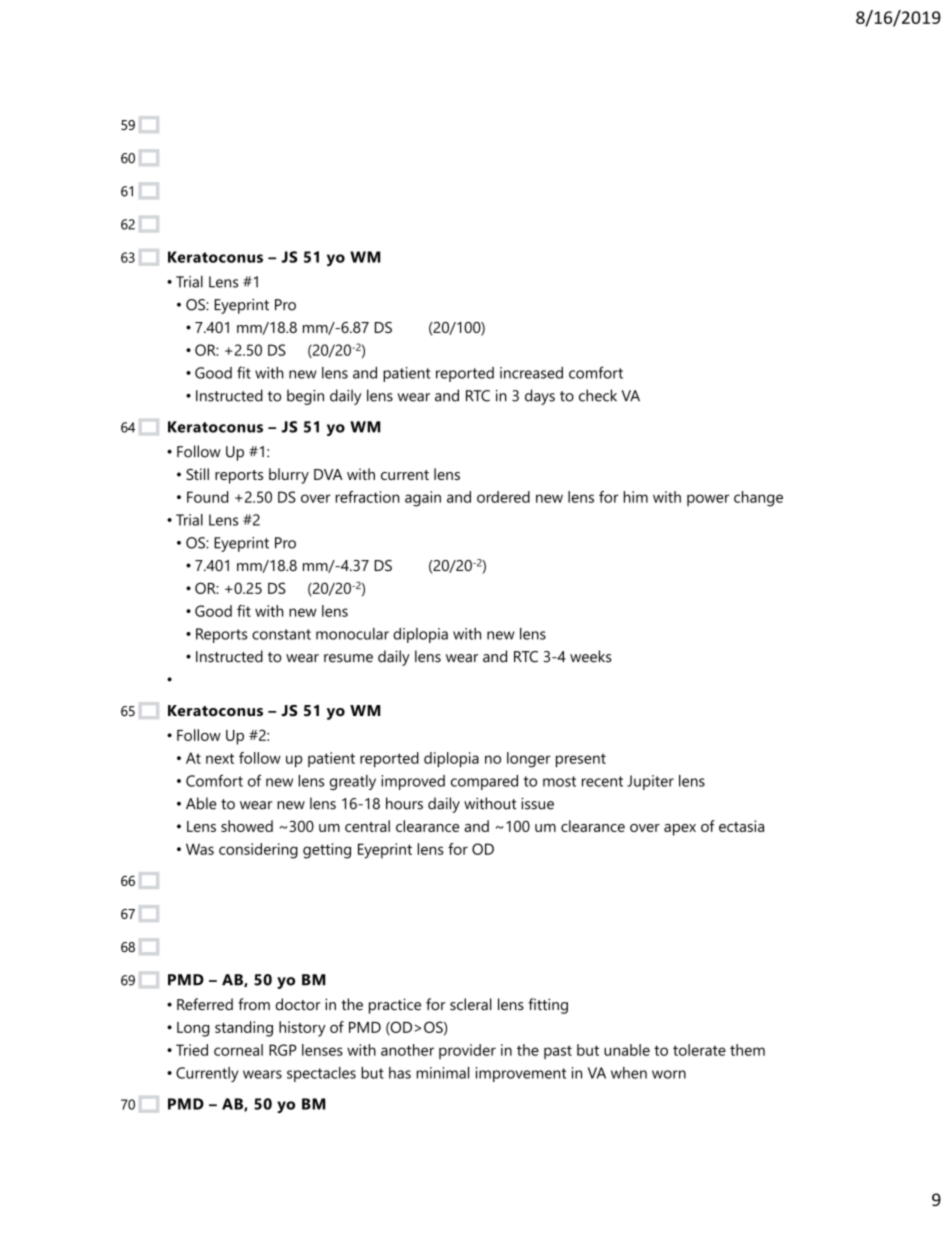 This screenshot has height=1233, width=952. What do you see at coordinates (537, 803) in the screenshot?
I see `issue` at bounding box center [537, 803].
